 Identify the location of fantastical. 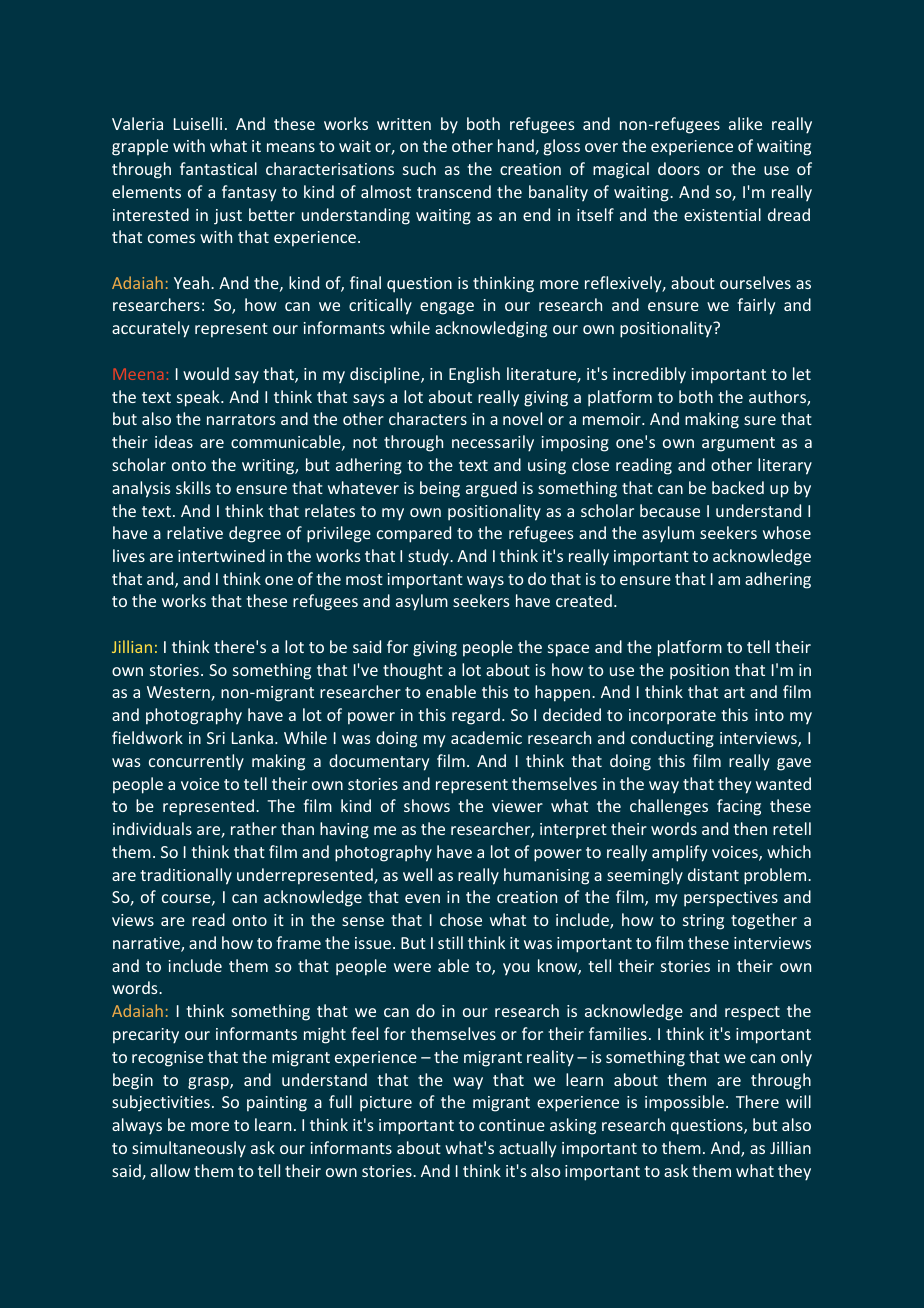
(218, 168).
